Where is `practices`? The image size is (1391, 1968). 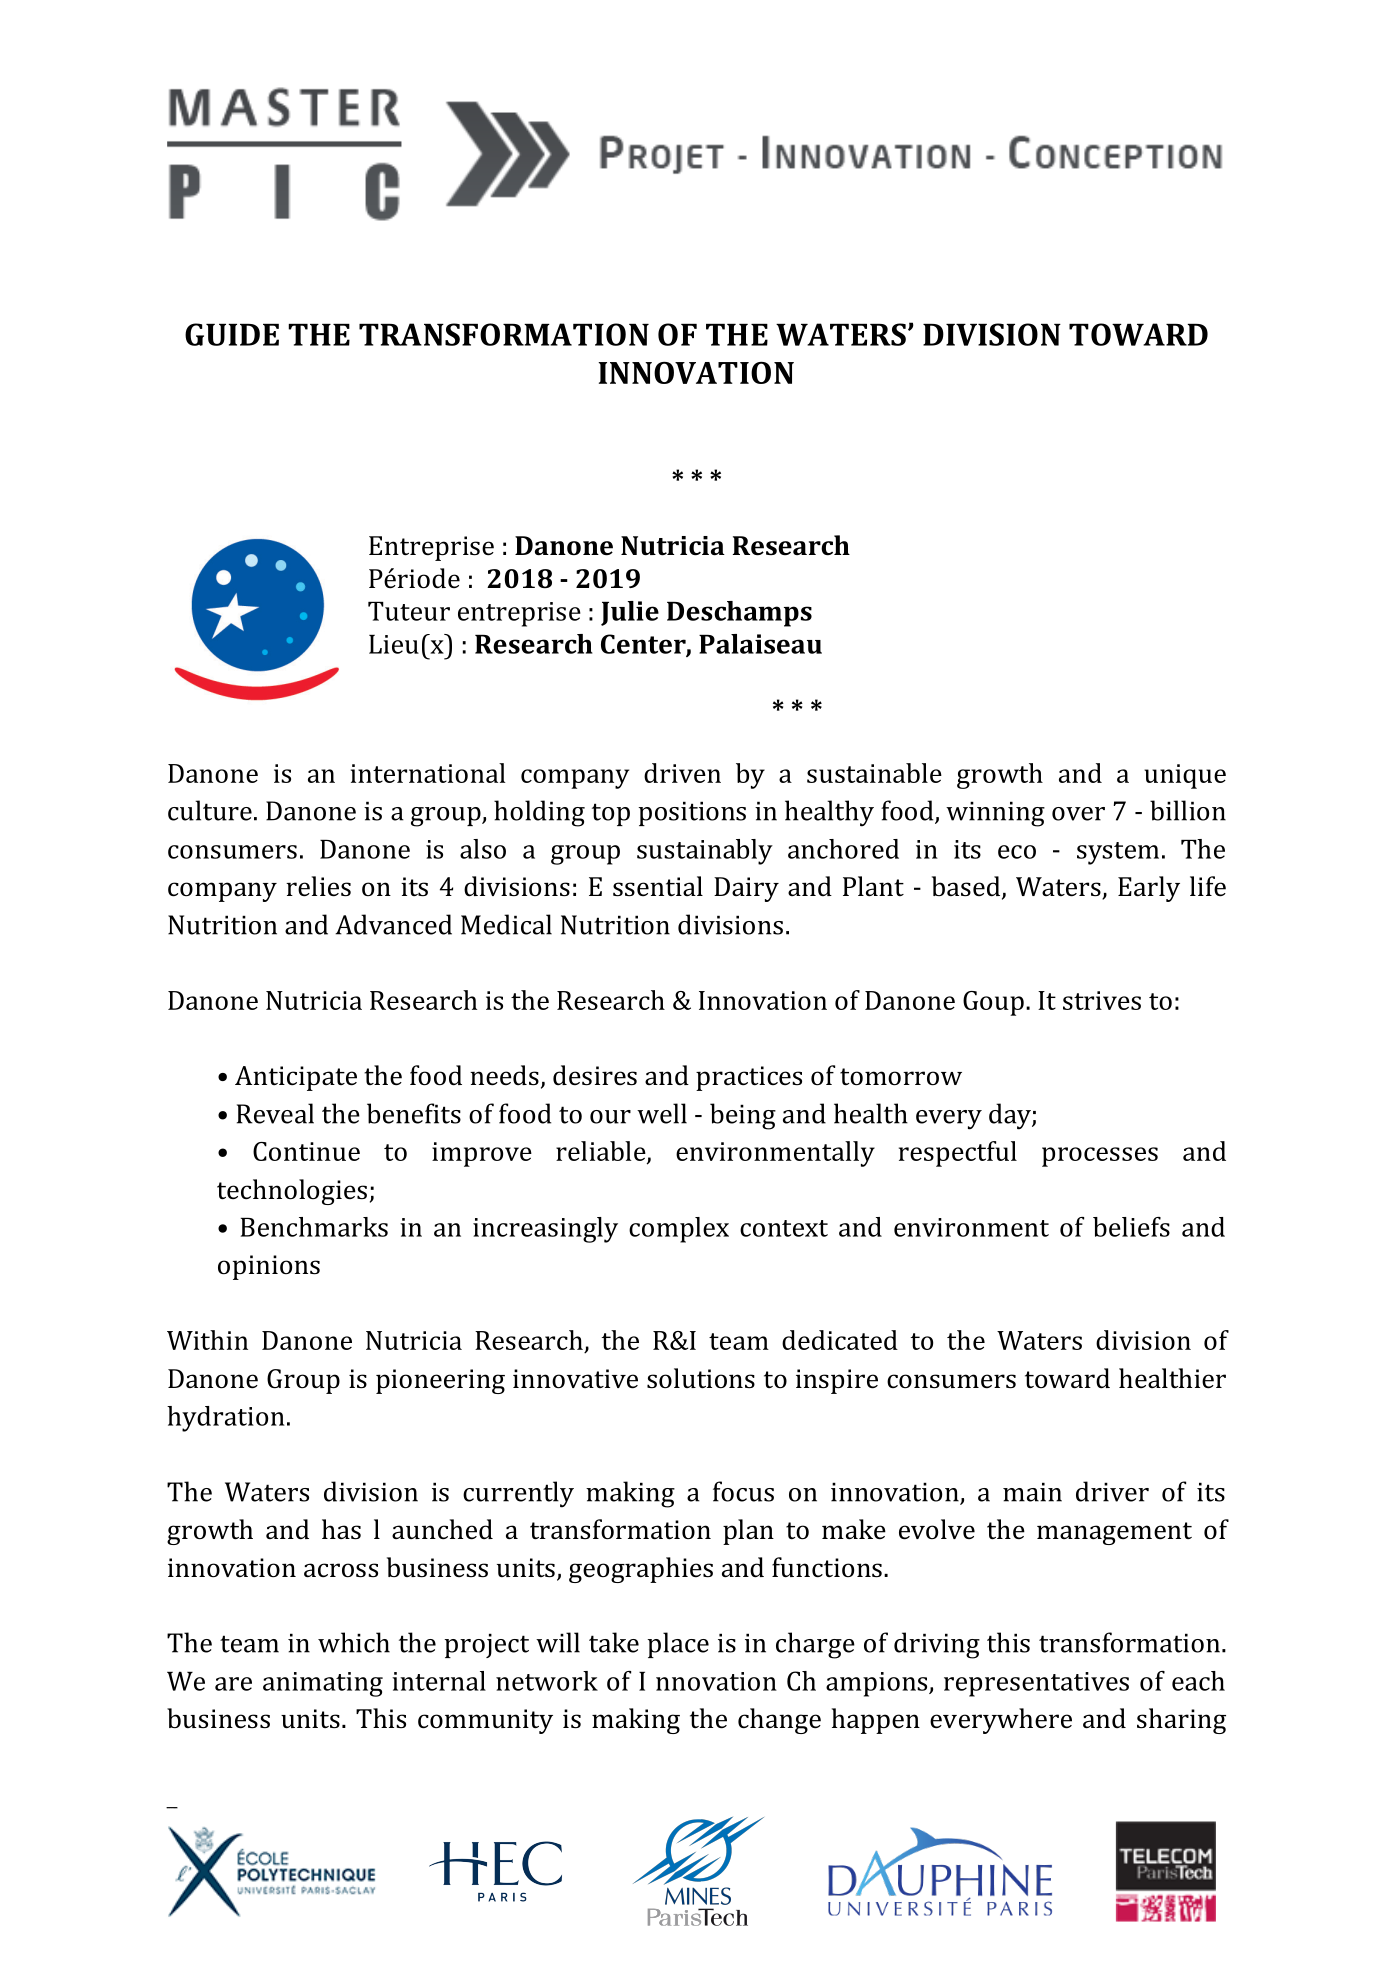 practices is located at coordinates (749, 1078).
